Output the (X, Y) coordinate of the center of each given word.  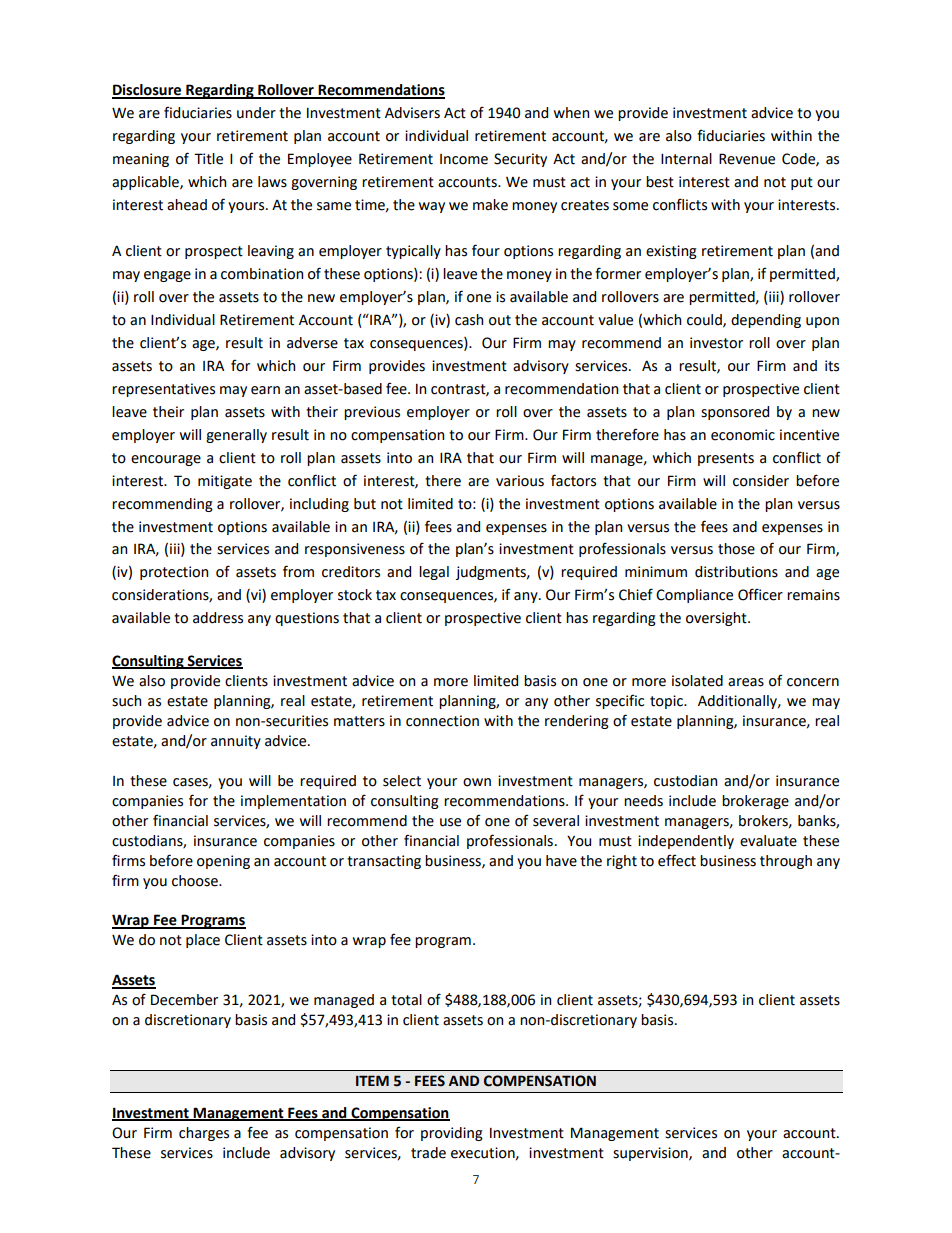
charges (204, 1134)
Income (464, 159)
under (256, 113)
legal (434, 573)
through (786, 862)
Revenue (747, 159)
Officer (760, 594)
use (450, 822)
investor (716, 343)
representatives (163, 390)
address (218, 618)
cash (469, 320)
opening (223, 862)
